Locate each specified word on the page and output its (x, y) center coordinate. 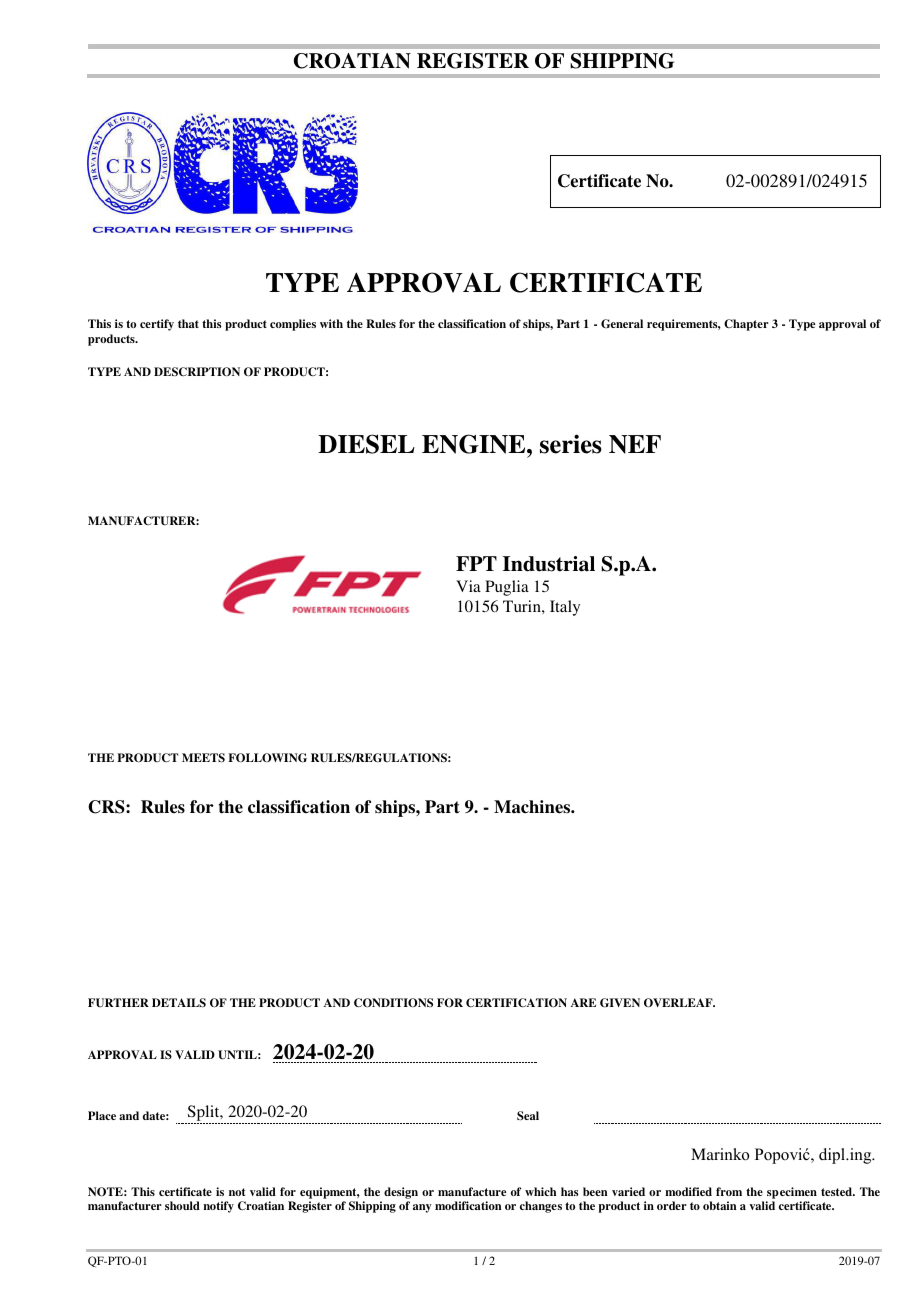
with (331, 323)
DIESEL (366, 444)
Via (468, 586)
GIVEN (620, 1003)
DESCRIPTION (197, 372)
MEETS (203, 758)
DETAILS (179, 1003)
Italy (565, 608)
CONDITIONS (393, 1003)
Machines (533, 807)
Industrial (549, 564)
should (182, 1205)
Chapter (746, 325)
